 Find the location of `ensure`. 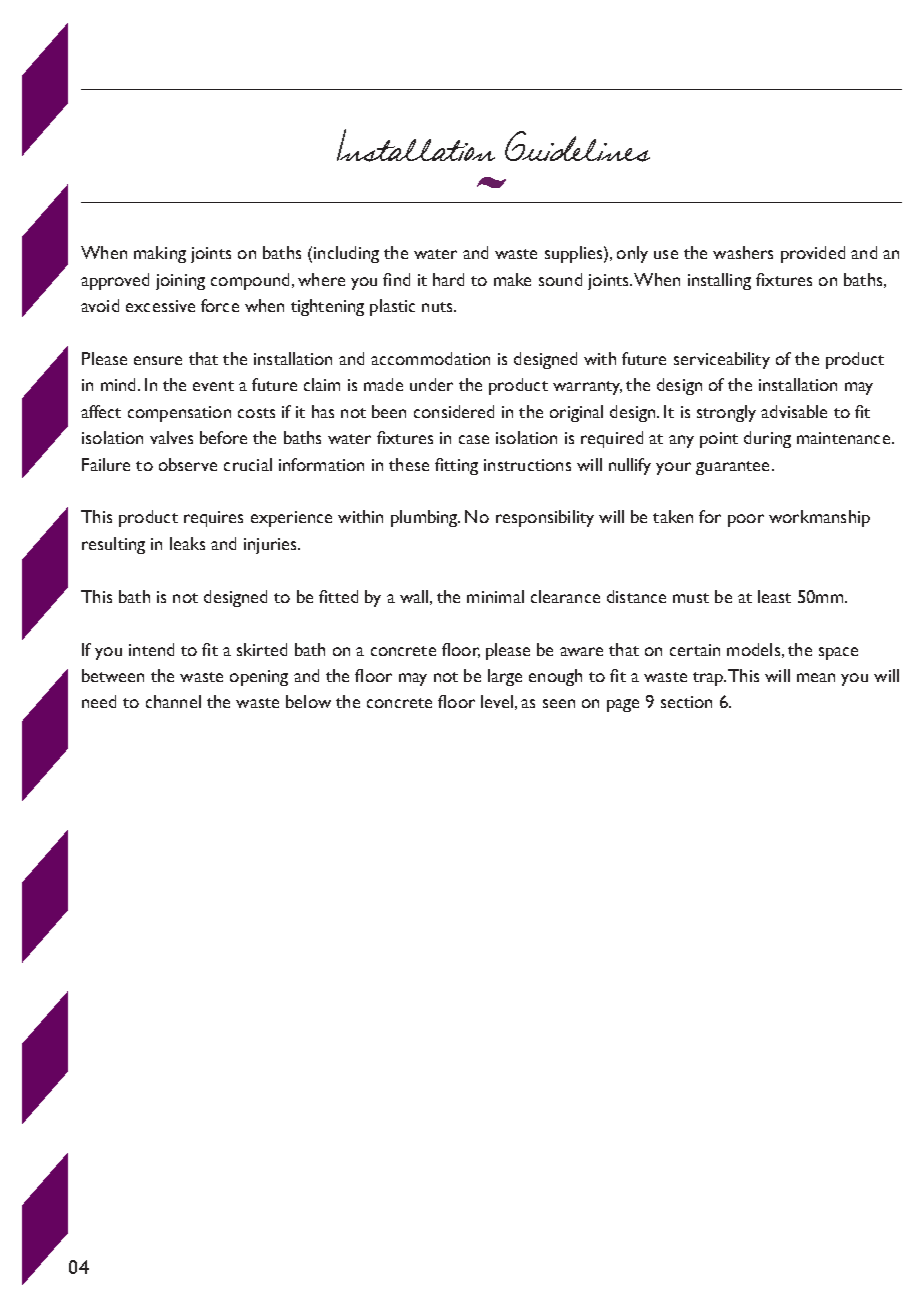

ensure is located at coordinates (158, 360).
